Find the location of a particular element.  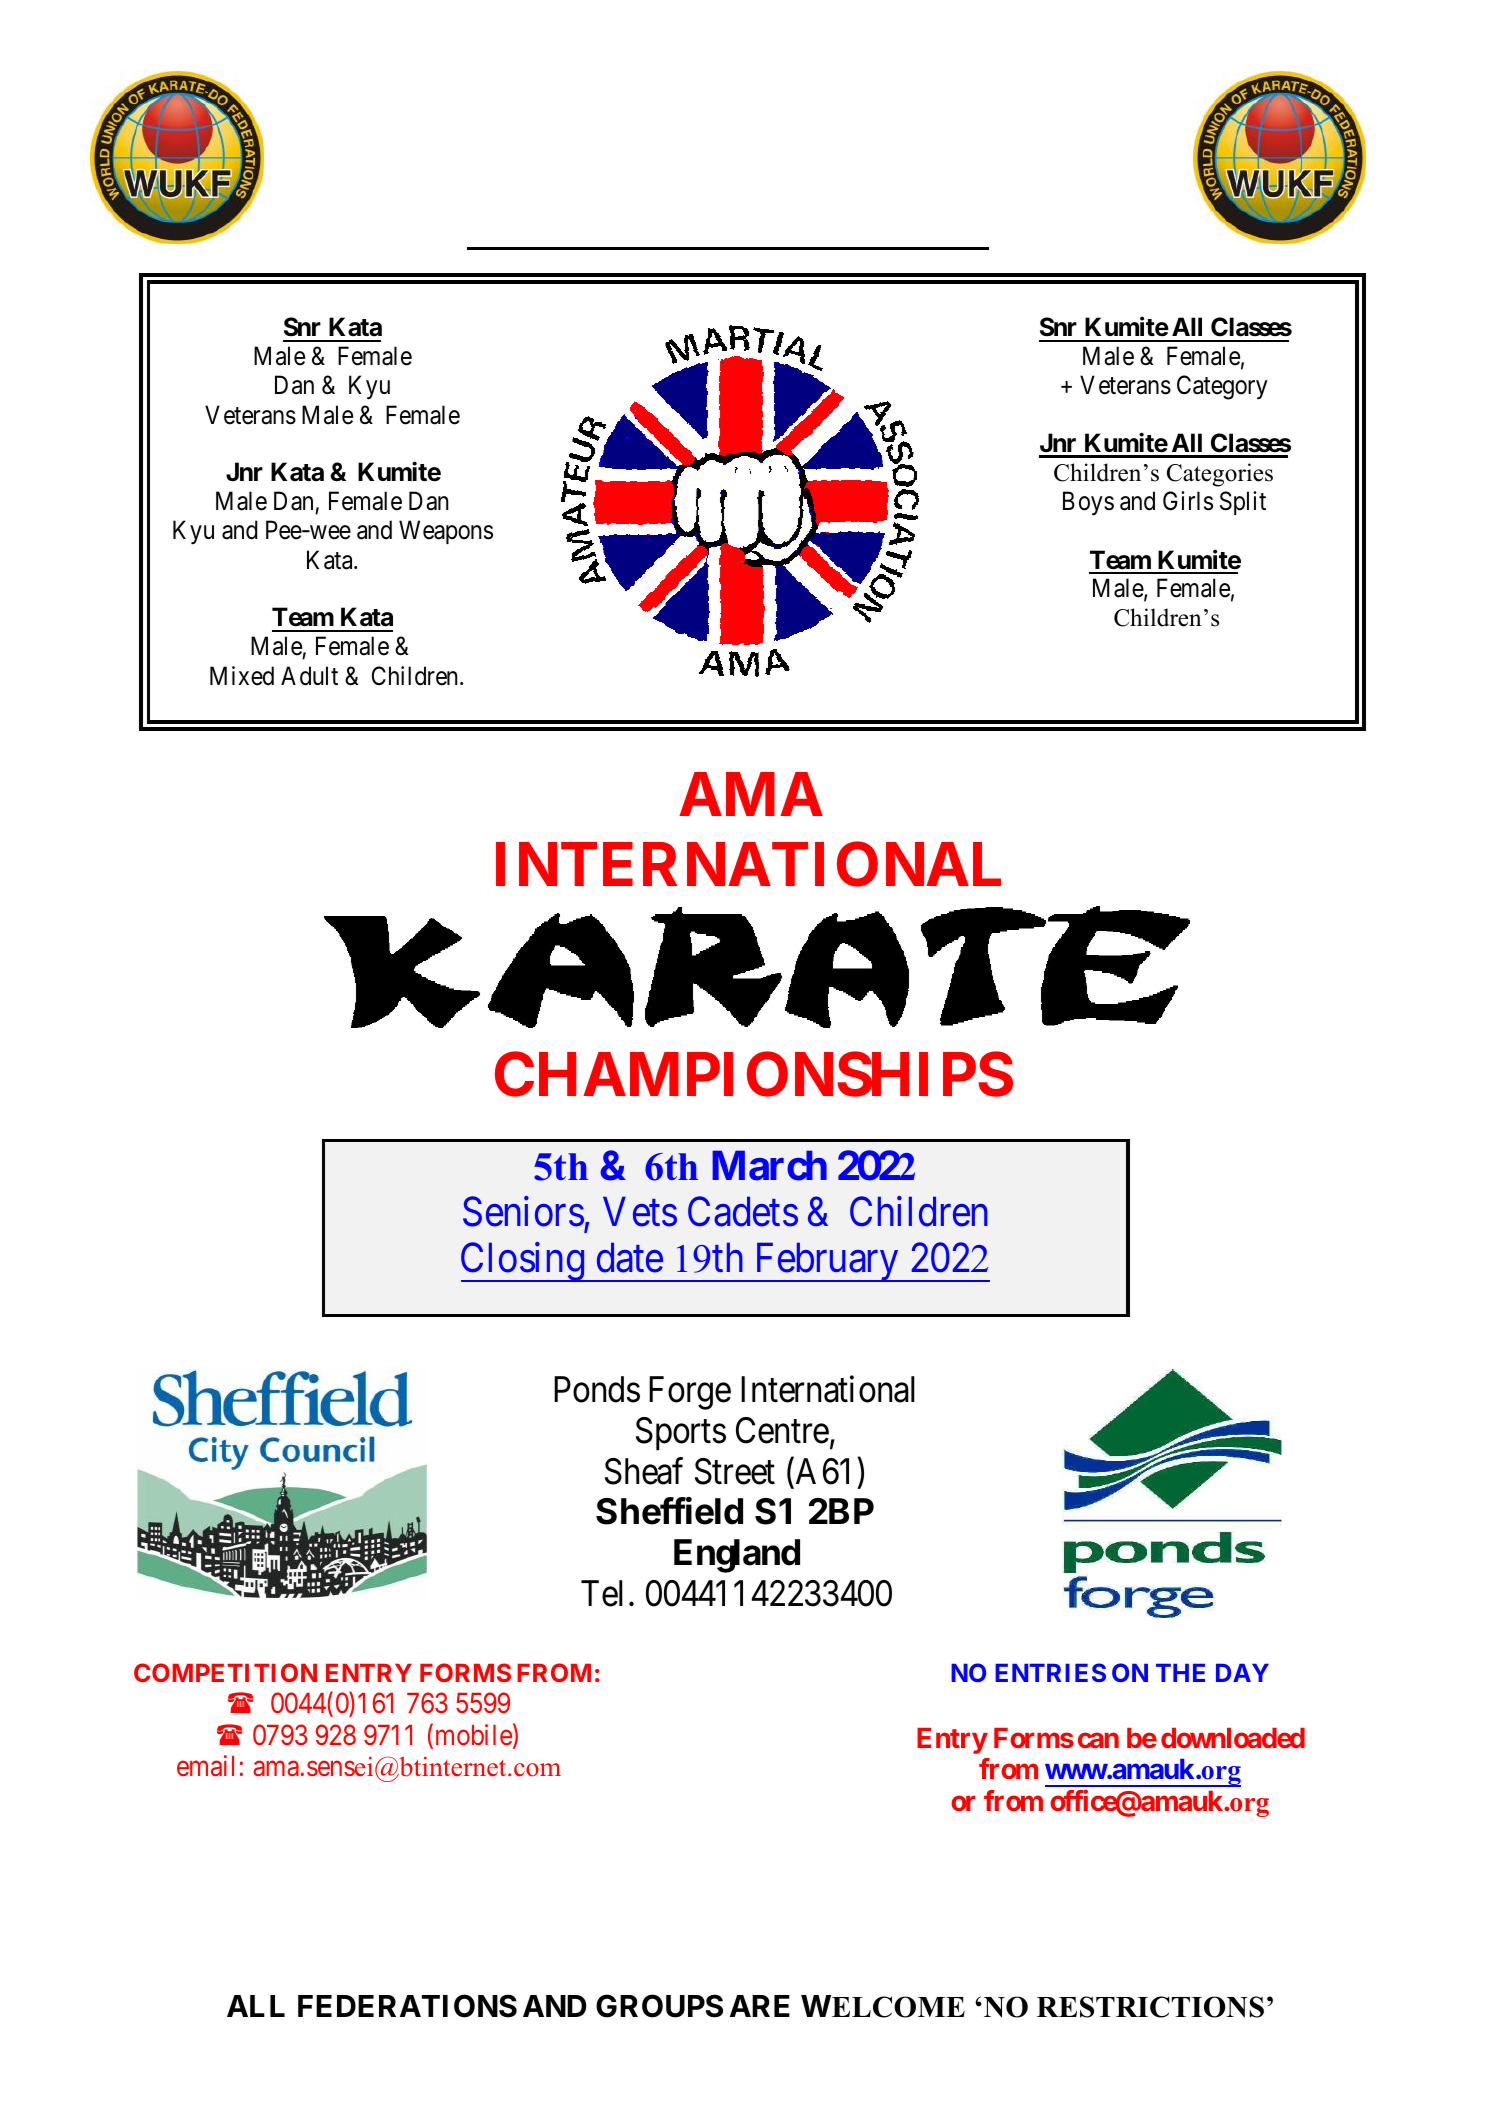

Categories is located at coordinates (1220, 475).
